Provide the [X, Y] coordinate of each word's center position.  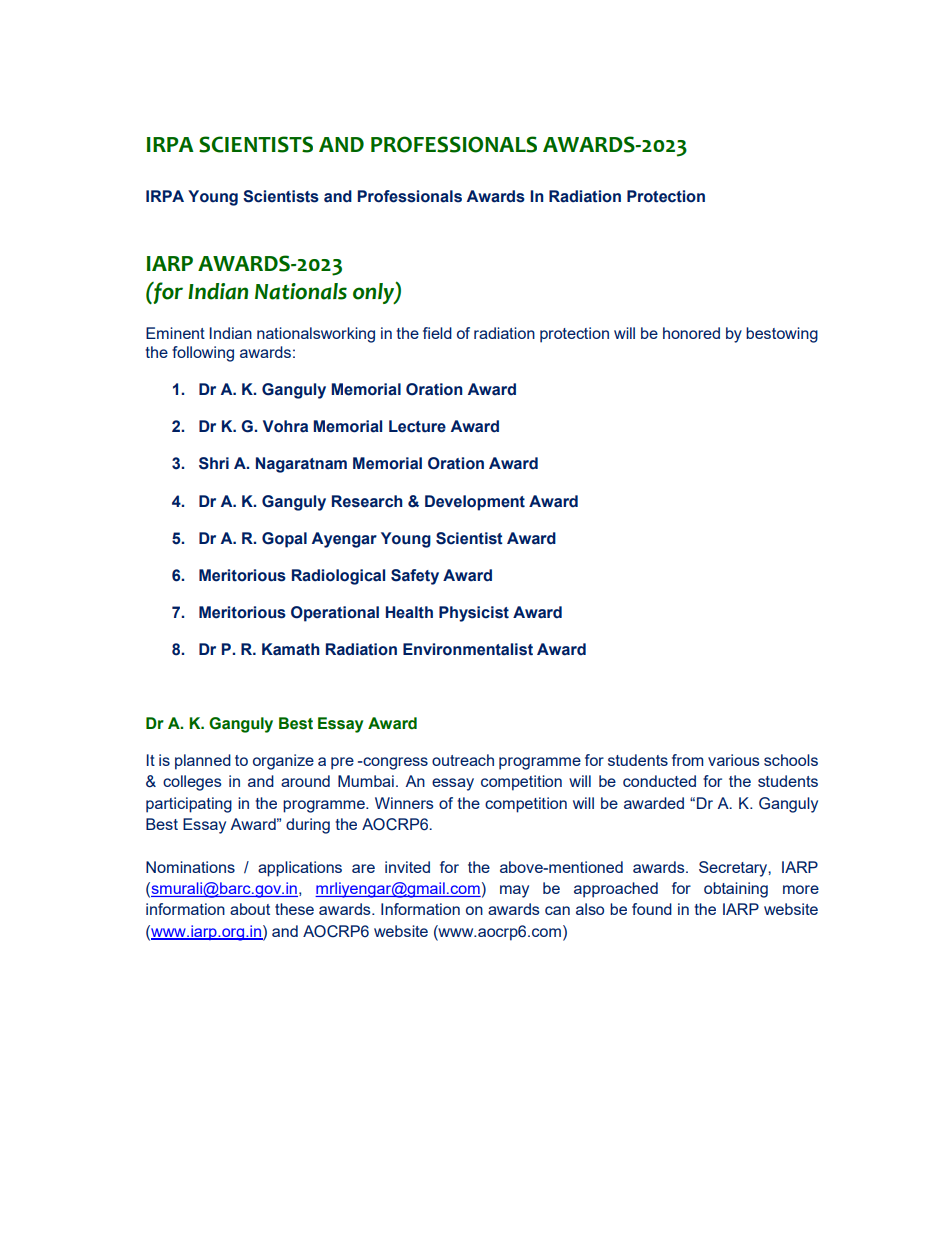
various [734, 760]
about [250, 909]
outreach [463, 760]
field [437, 333]
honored [691, 333]
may [514, 891]
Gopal [284, 540]
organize [283, 762]
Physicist [474, 614]
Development [475, 503]
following [203, 354]
